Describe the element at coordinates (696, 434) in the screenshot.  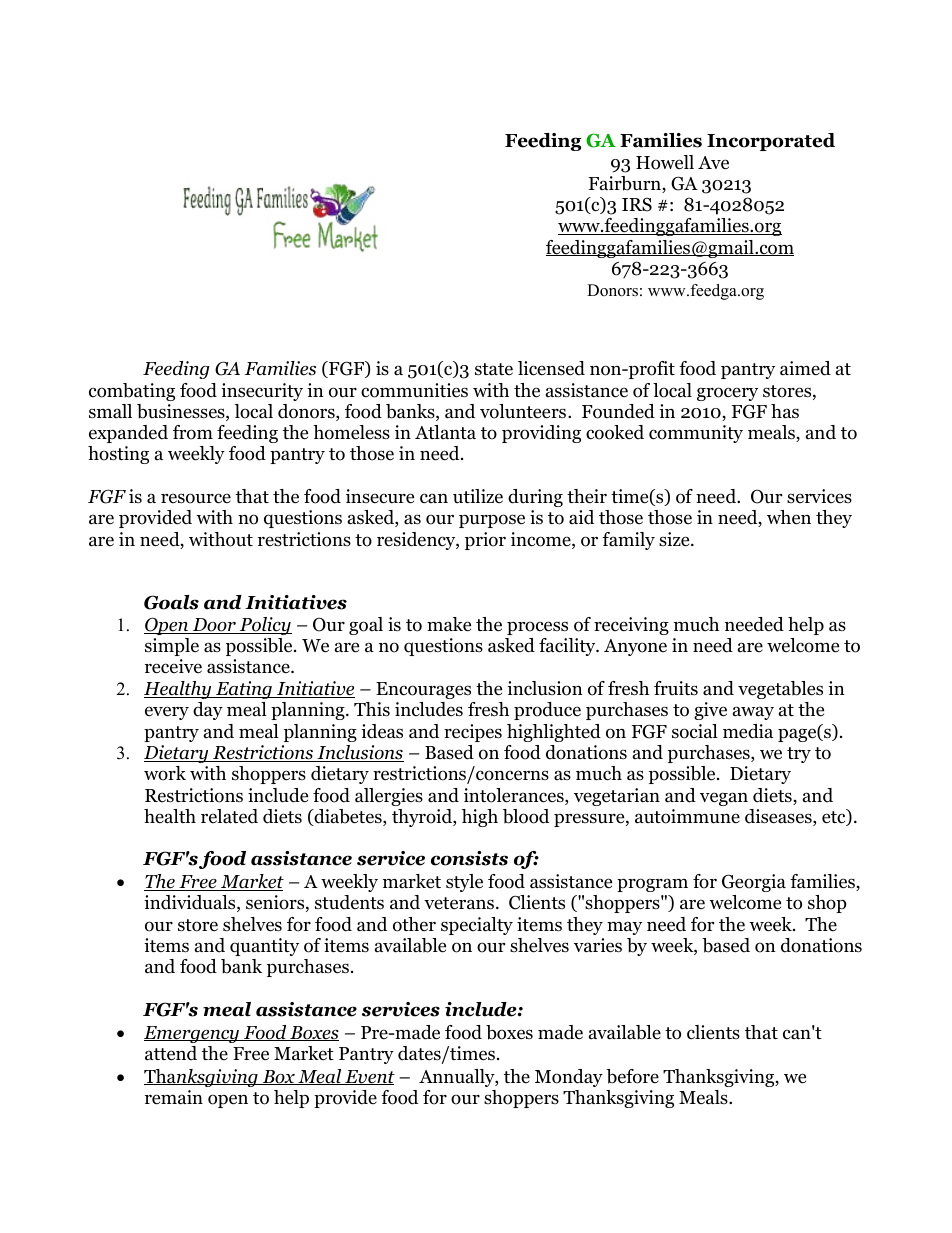
I see `community` at that location.
